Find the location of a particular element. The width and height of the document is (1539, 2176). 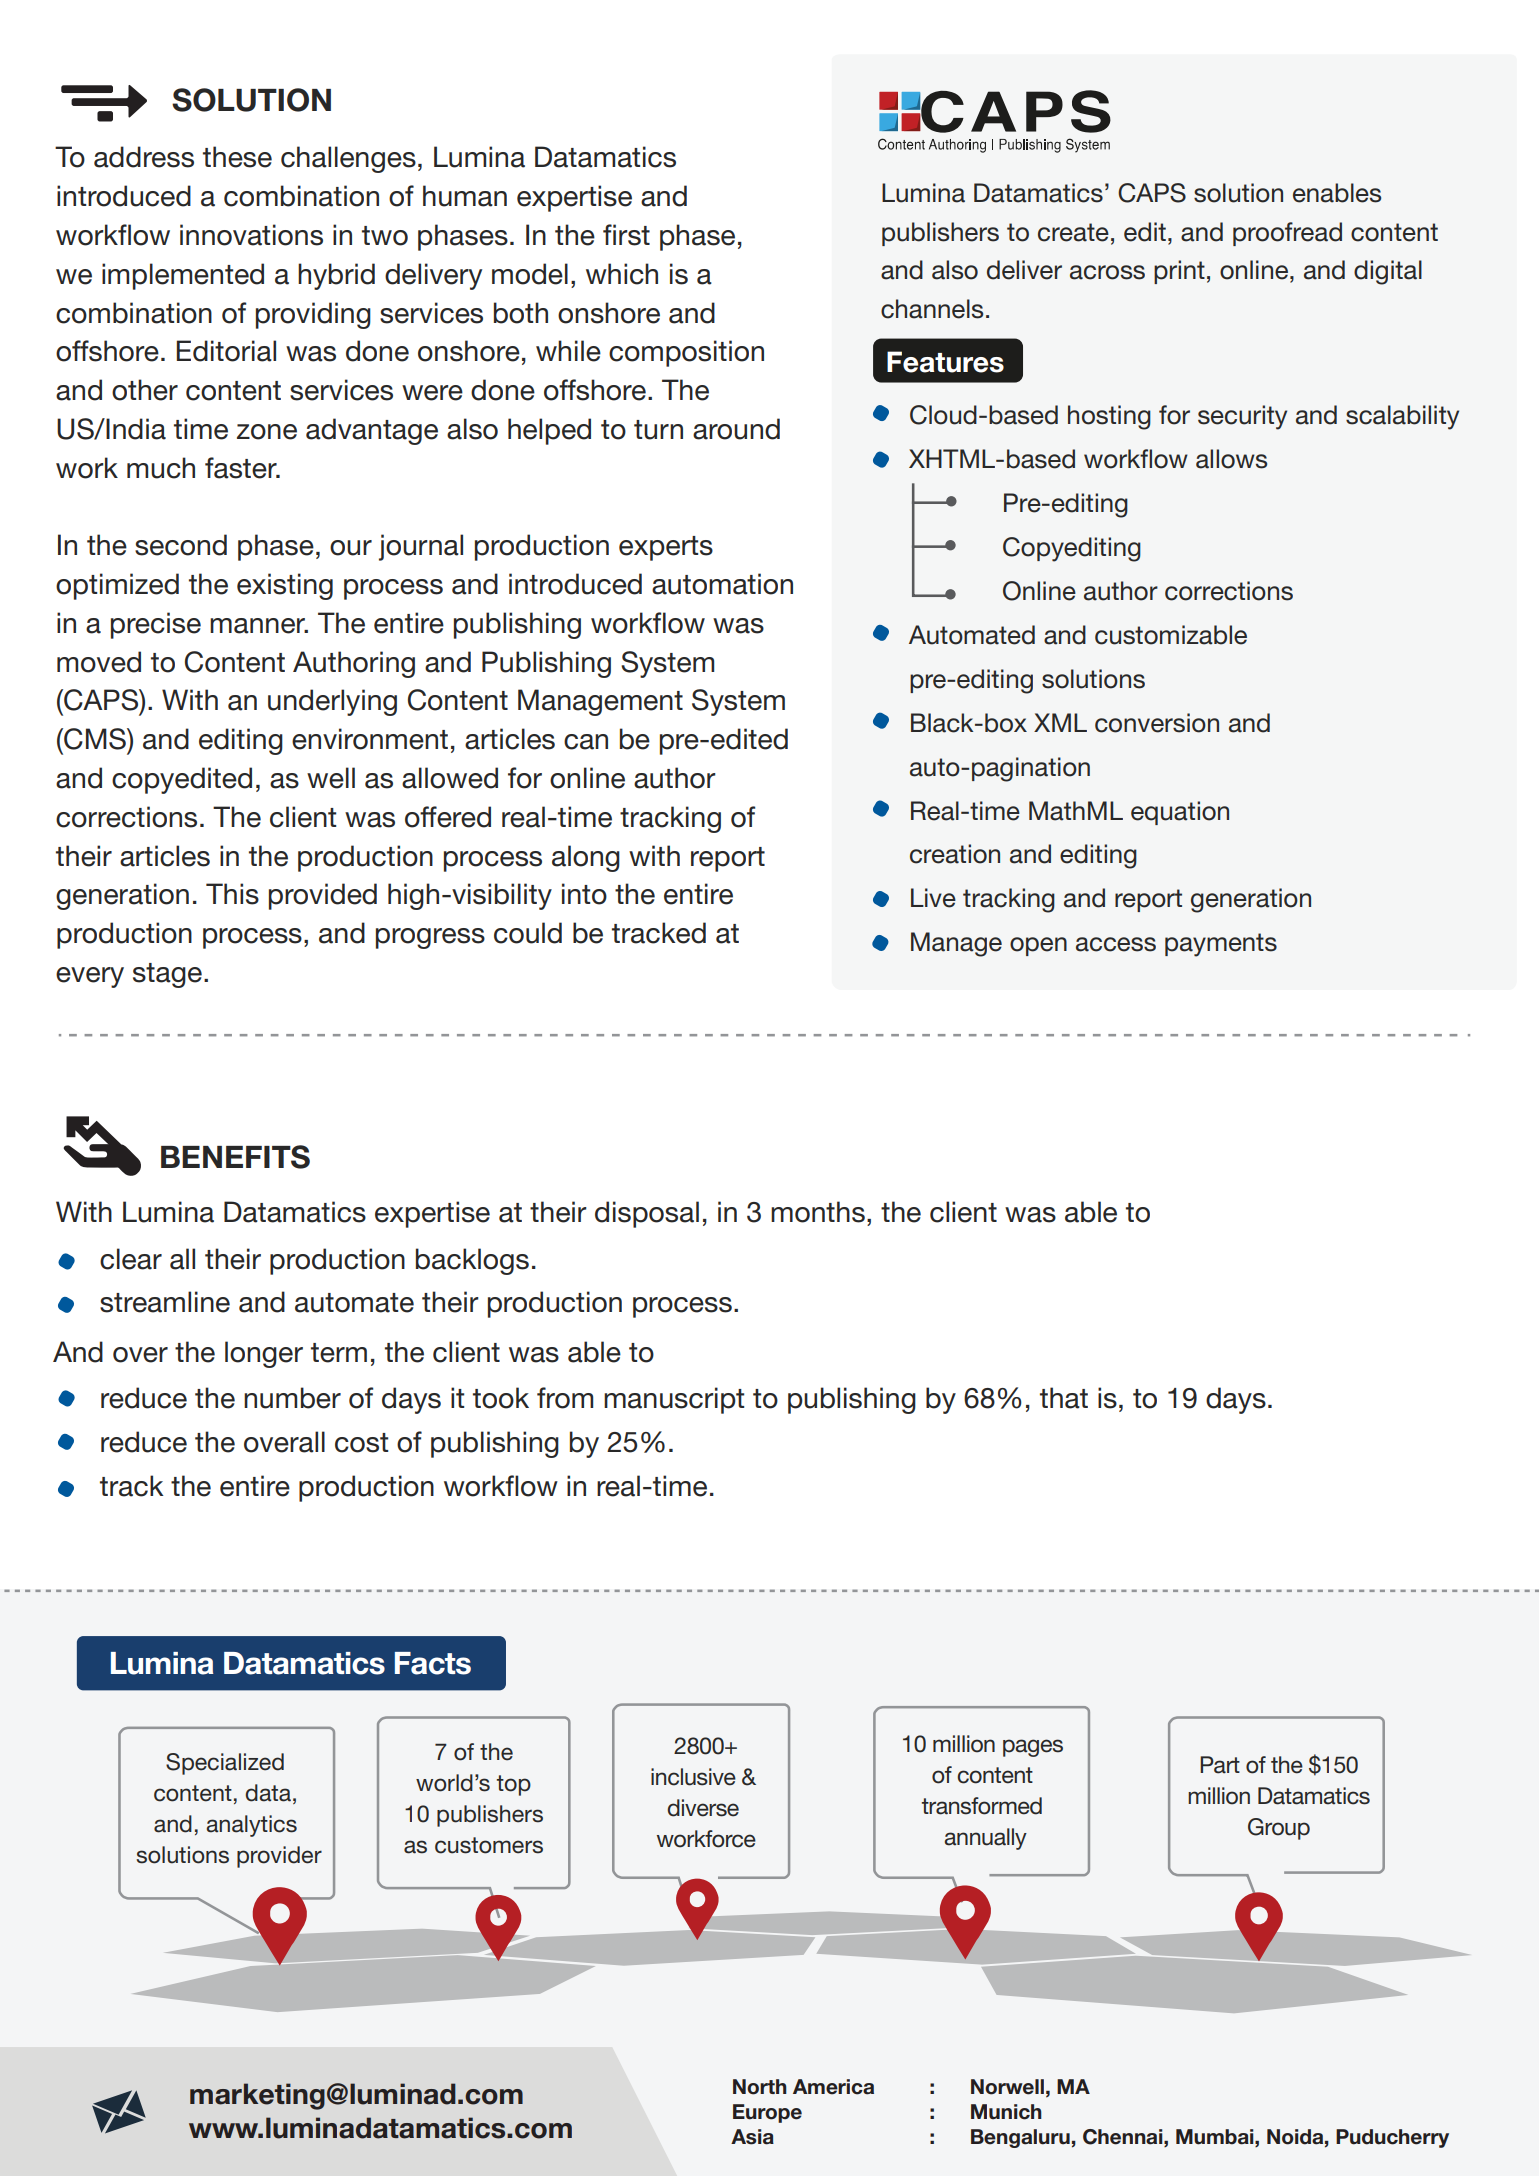

innovations is located at coordinates (251, 235).
